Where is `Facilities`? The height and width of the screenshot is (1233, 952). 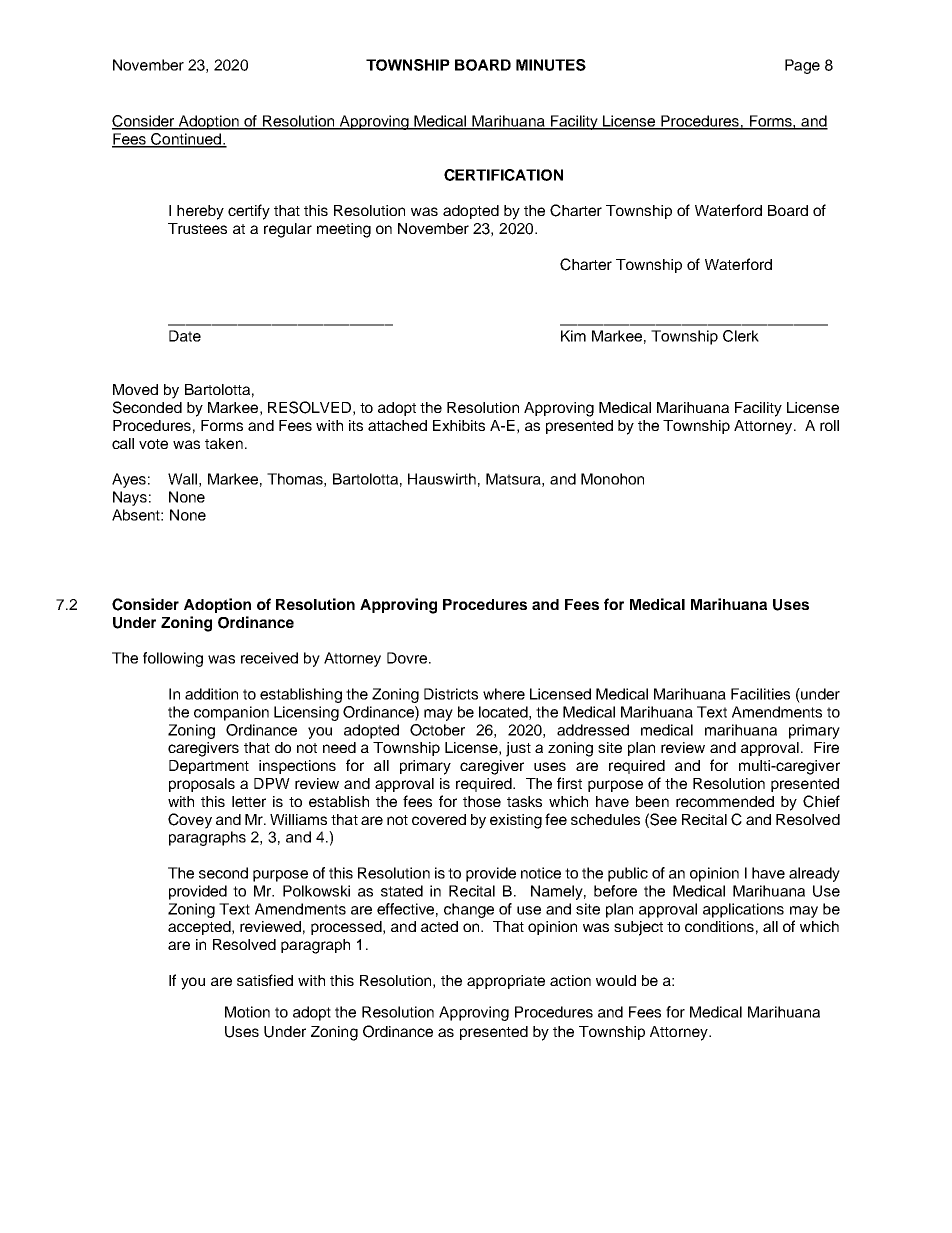 Facilities is located at coordinates (760, 694).
